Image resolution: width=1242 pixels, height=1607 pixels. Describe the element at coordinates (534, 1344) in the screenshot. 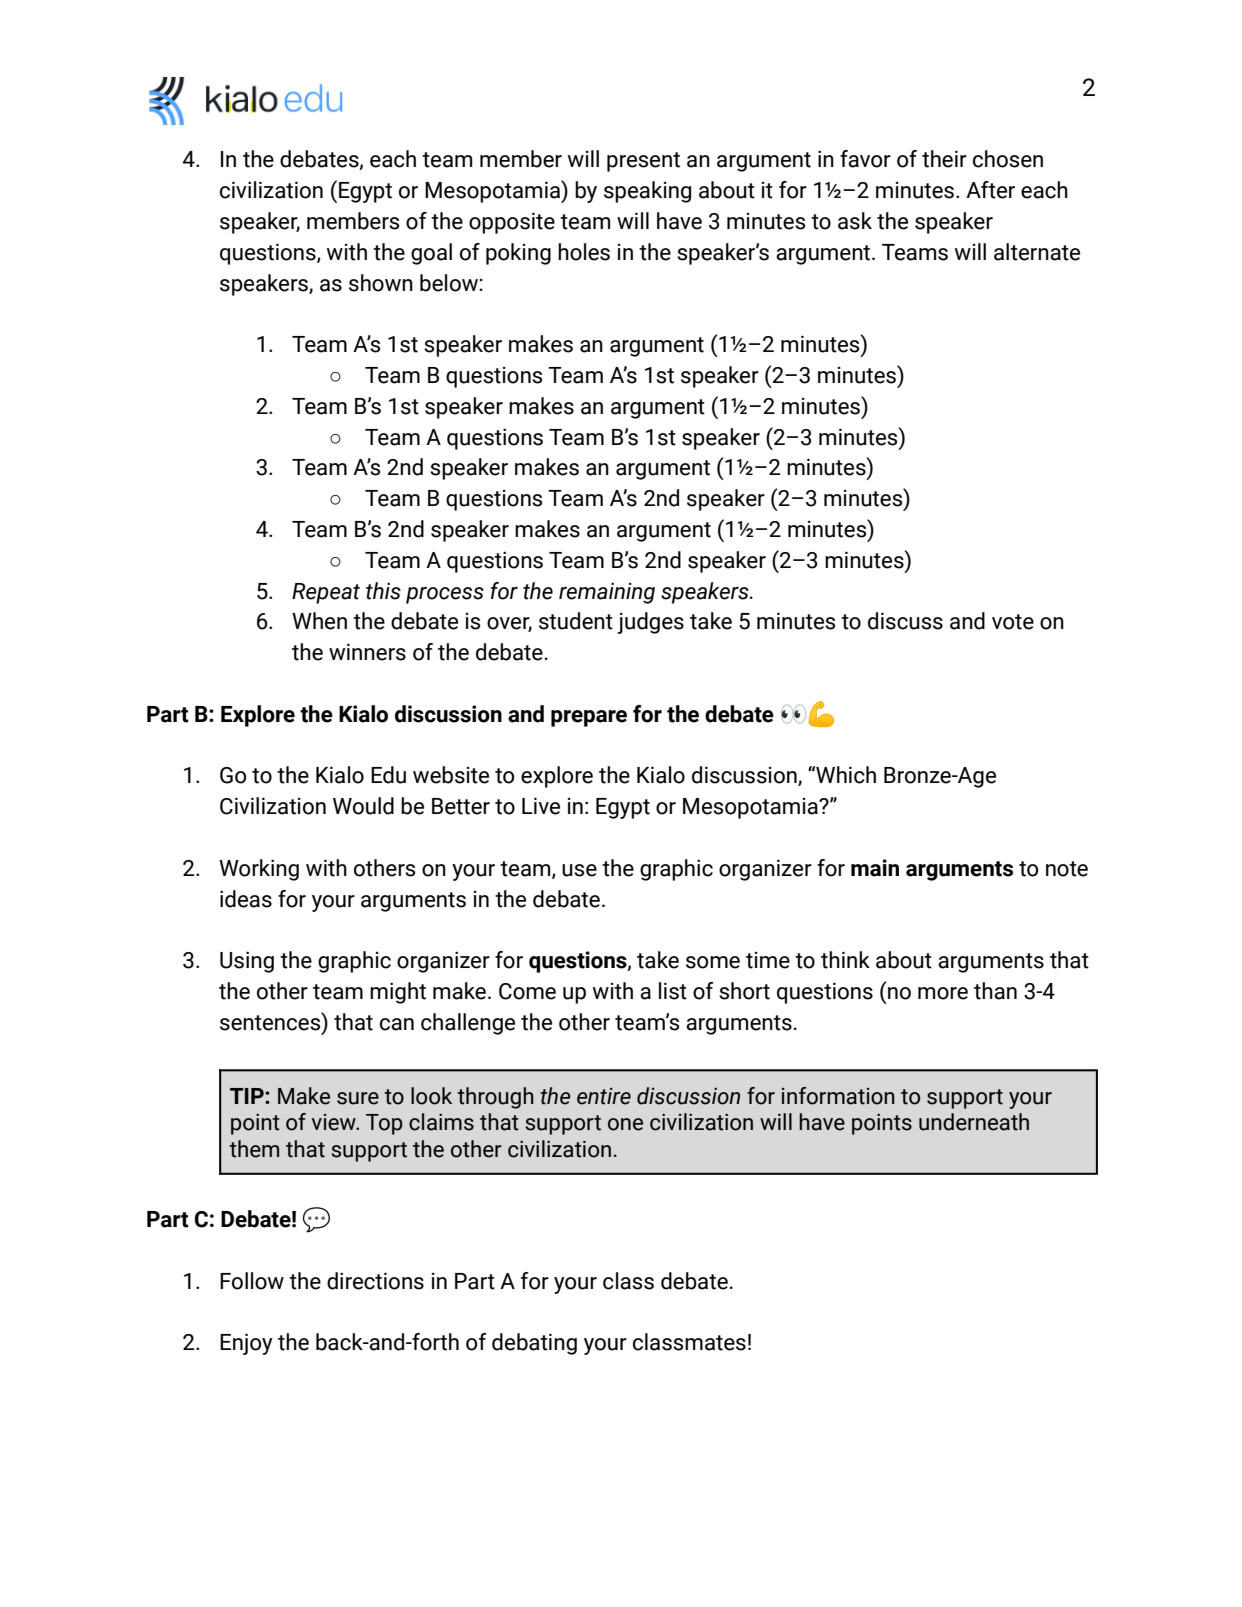

I see `debating` at that location.
